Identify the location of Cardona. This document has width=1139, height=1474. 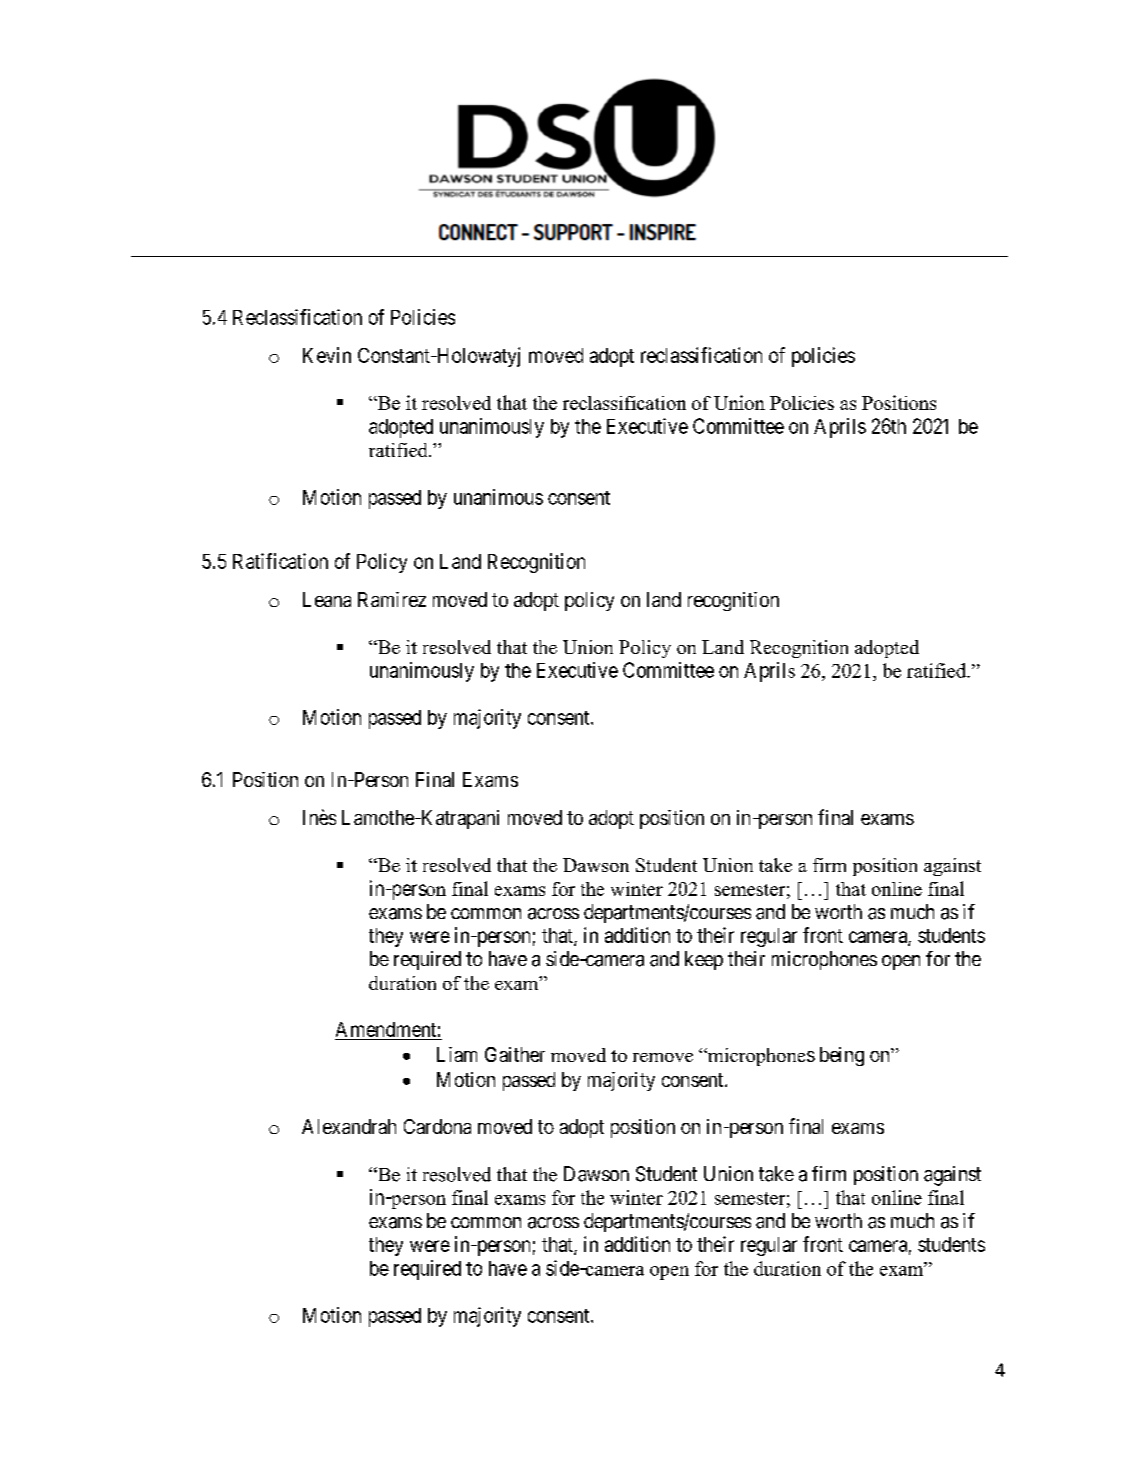
(437, 1126).
